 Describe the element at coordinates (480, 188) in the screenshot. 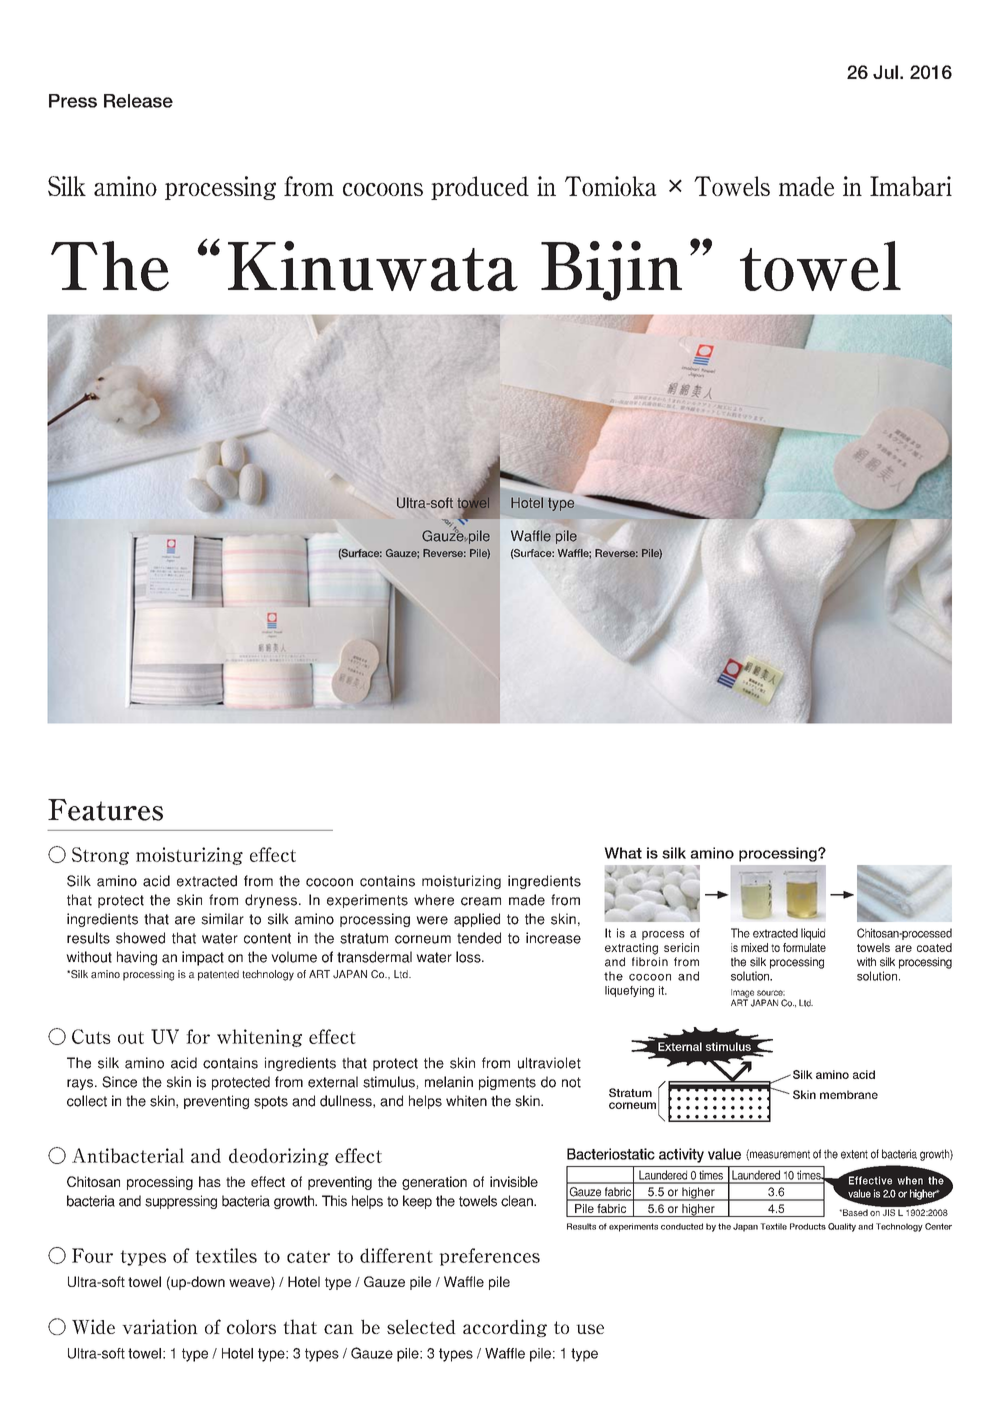

I see `produced` at that location.
